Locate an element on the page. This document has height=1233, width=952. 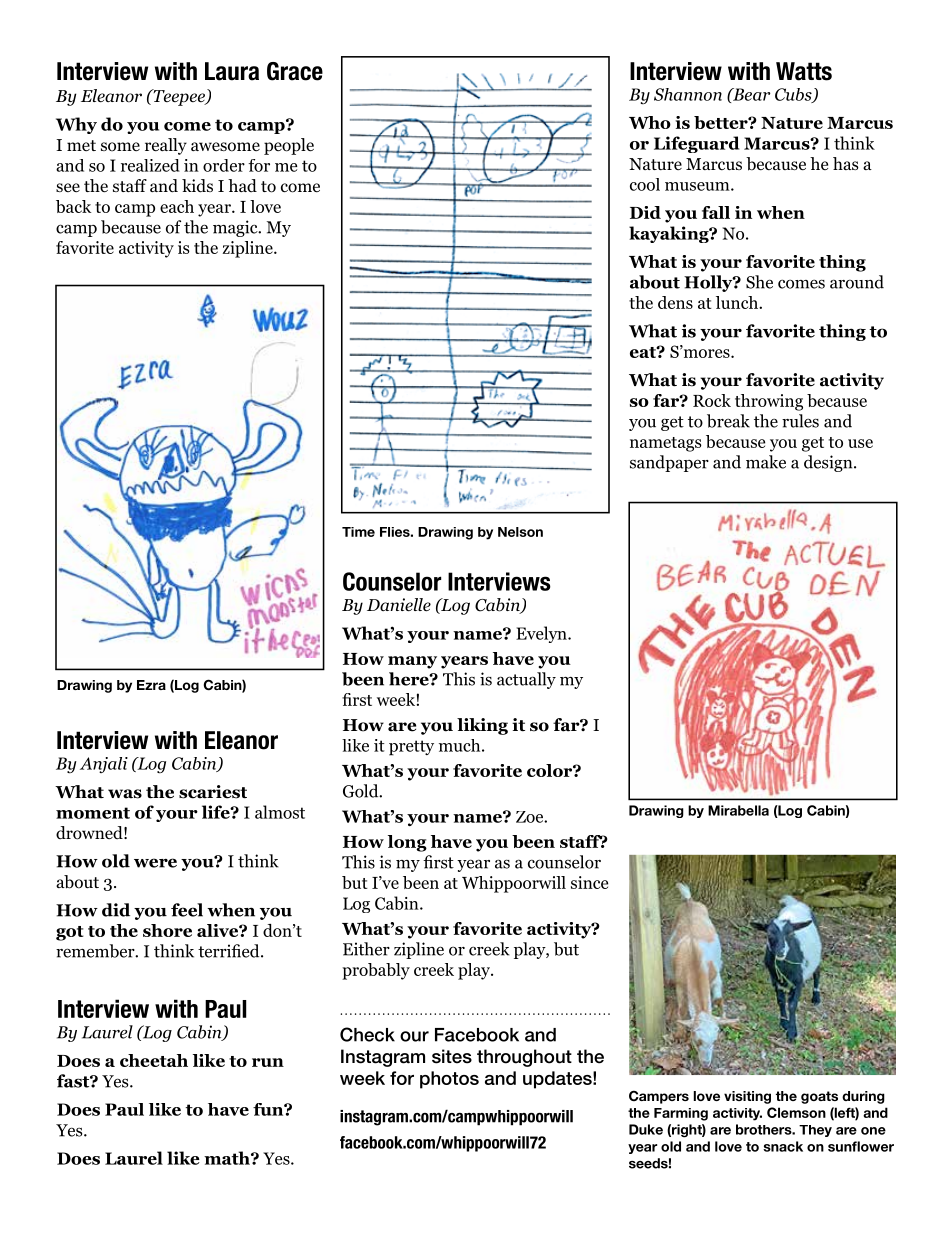
was is located at coordinates (125, 794).
